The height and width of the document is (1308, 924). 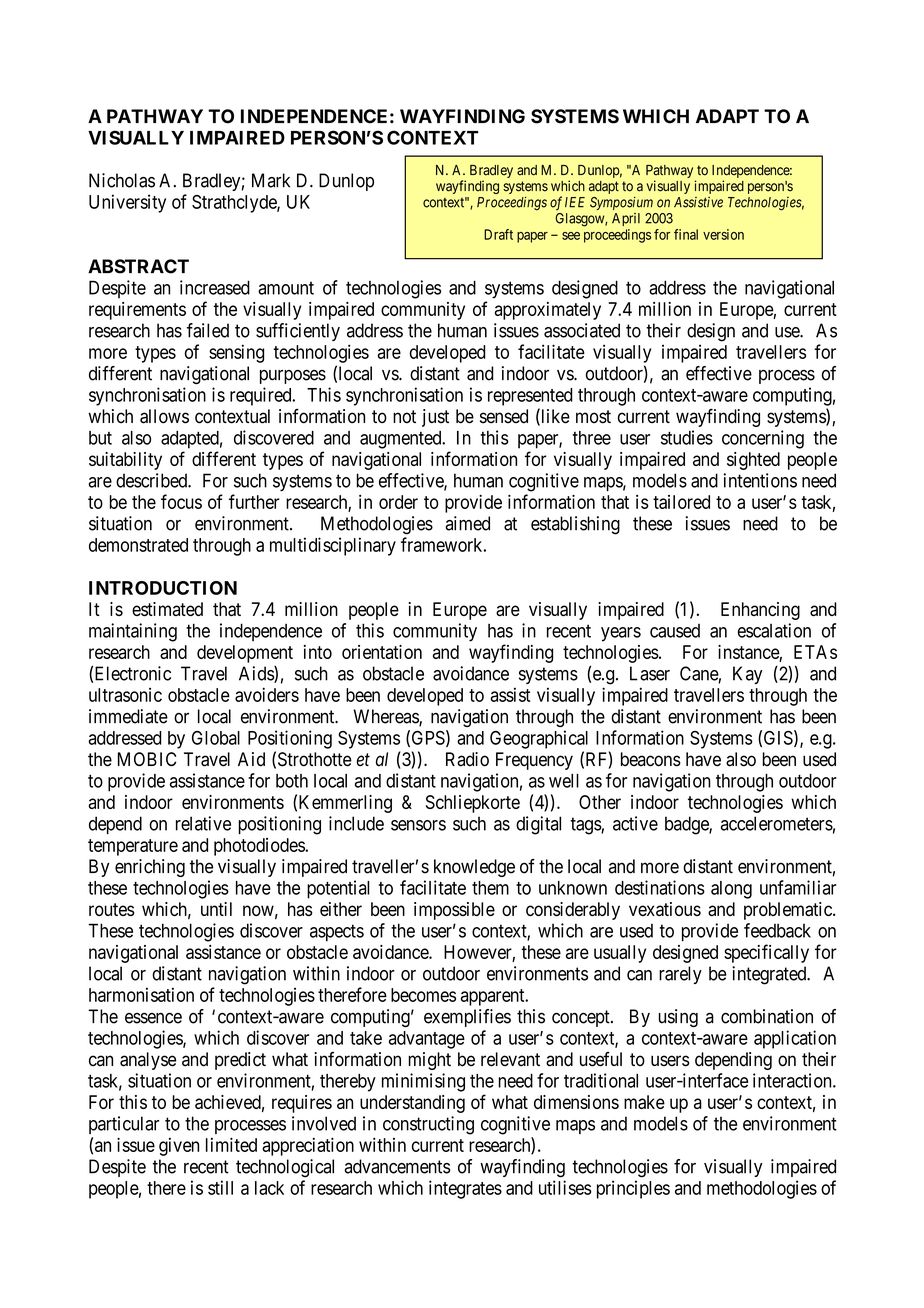 I want to click on focus, so click(x=181, y=501).
